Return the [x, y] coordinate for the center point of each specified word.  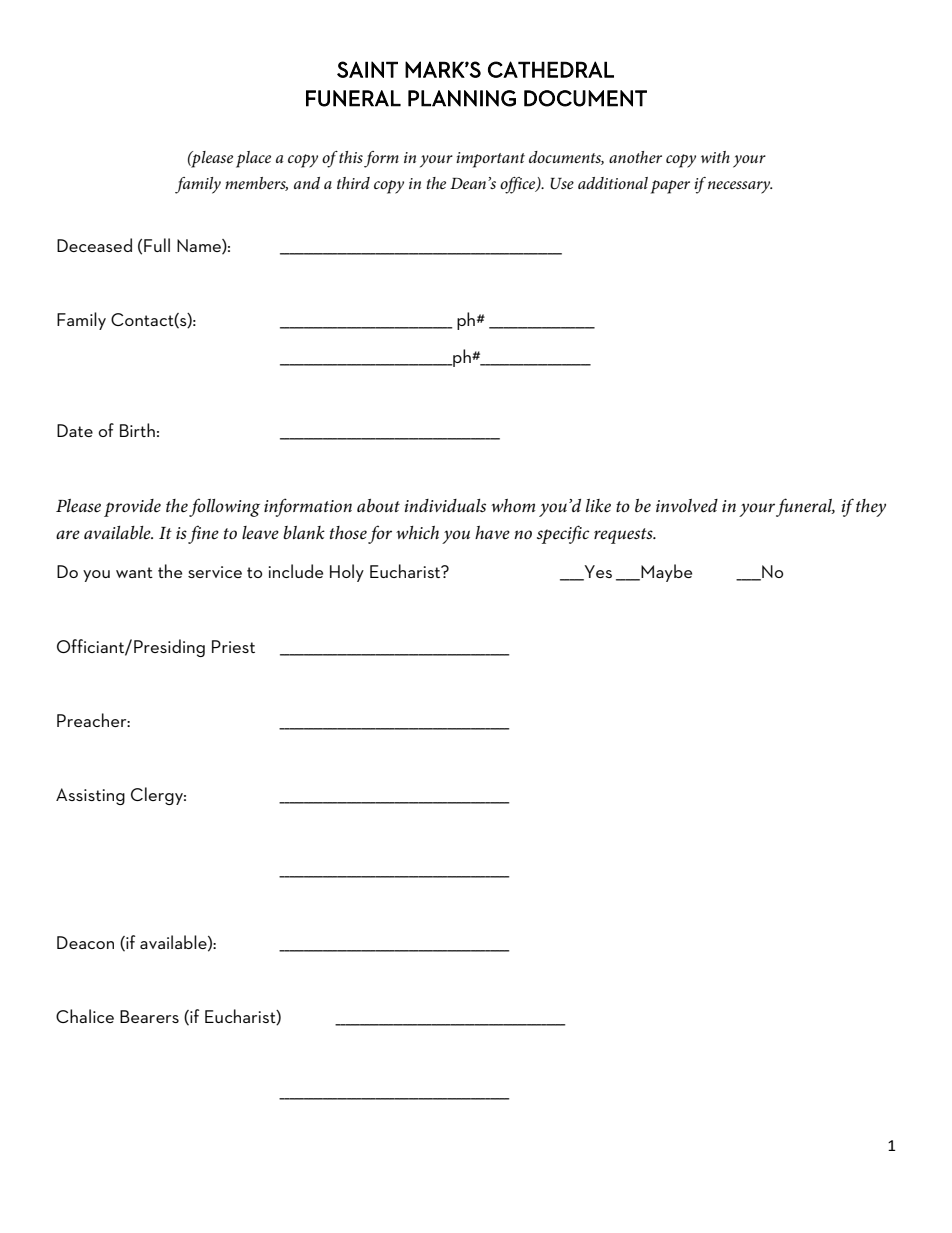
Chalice [85, 1016]
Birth [137, 430]
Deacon [85, 942]
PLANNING [462, 98]
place [253, 159]
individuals [445, 505]
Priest [233, 646]
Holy [347, 573]
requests [624, 536]
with [715, 157]
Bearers [149, 1016]
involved [687, 505]
